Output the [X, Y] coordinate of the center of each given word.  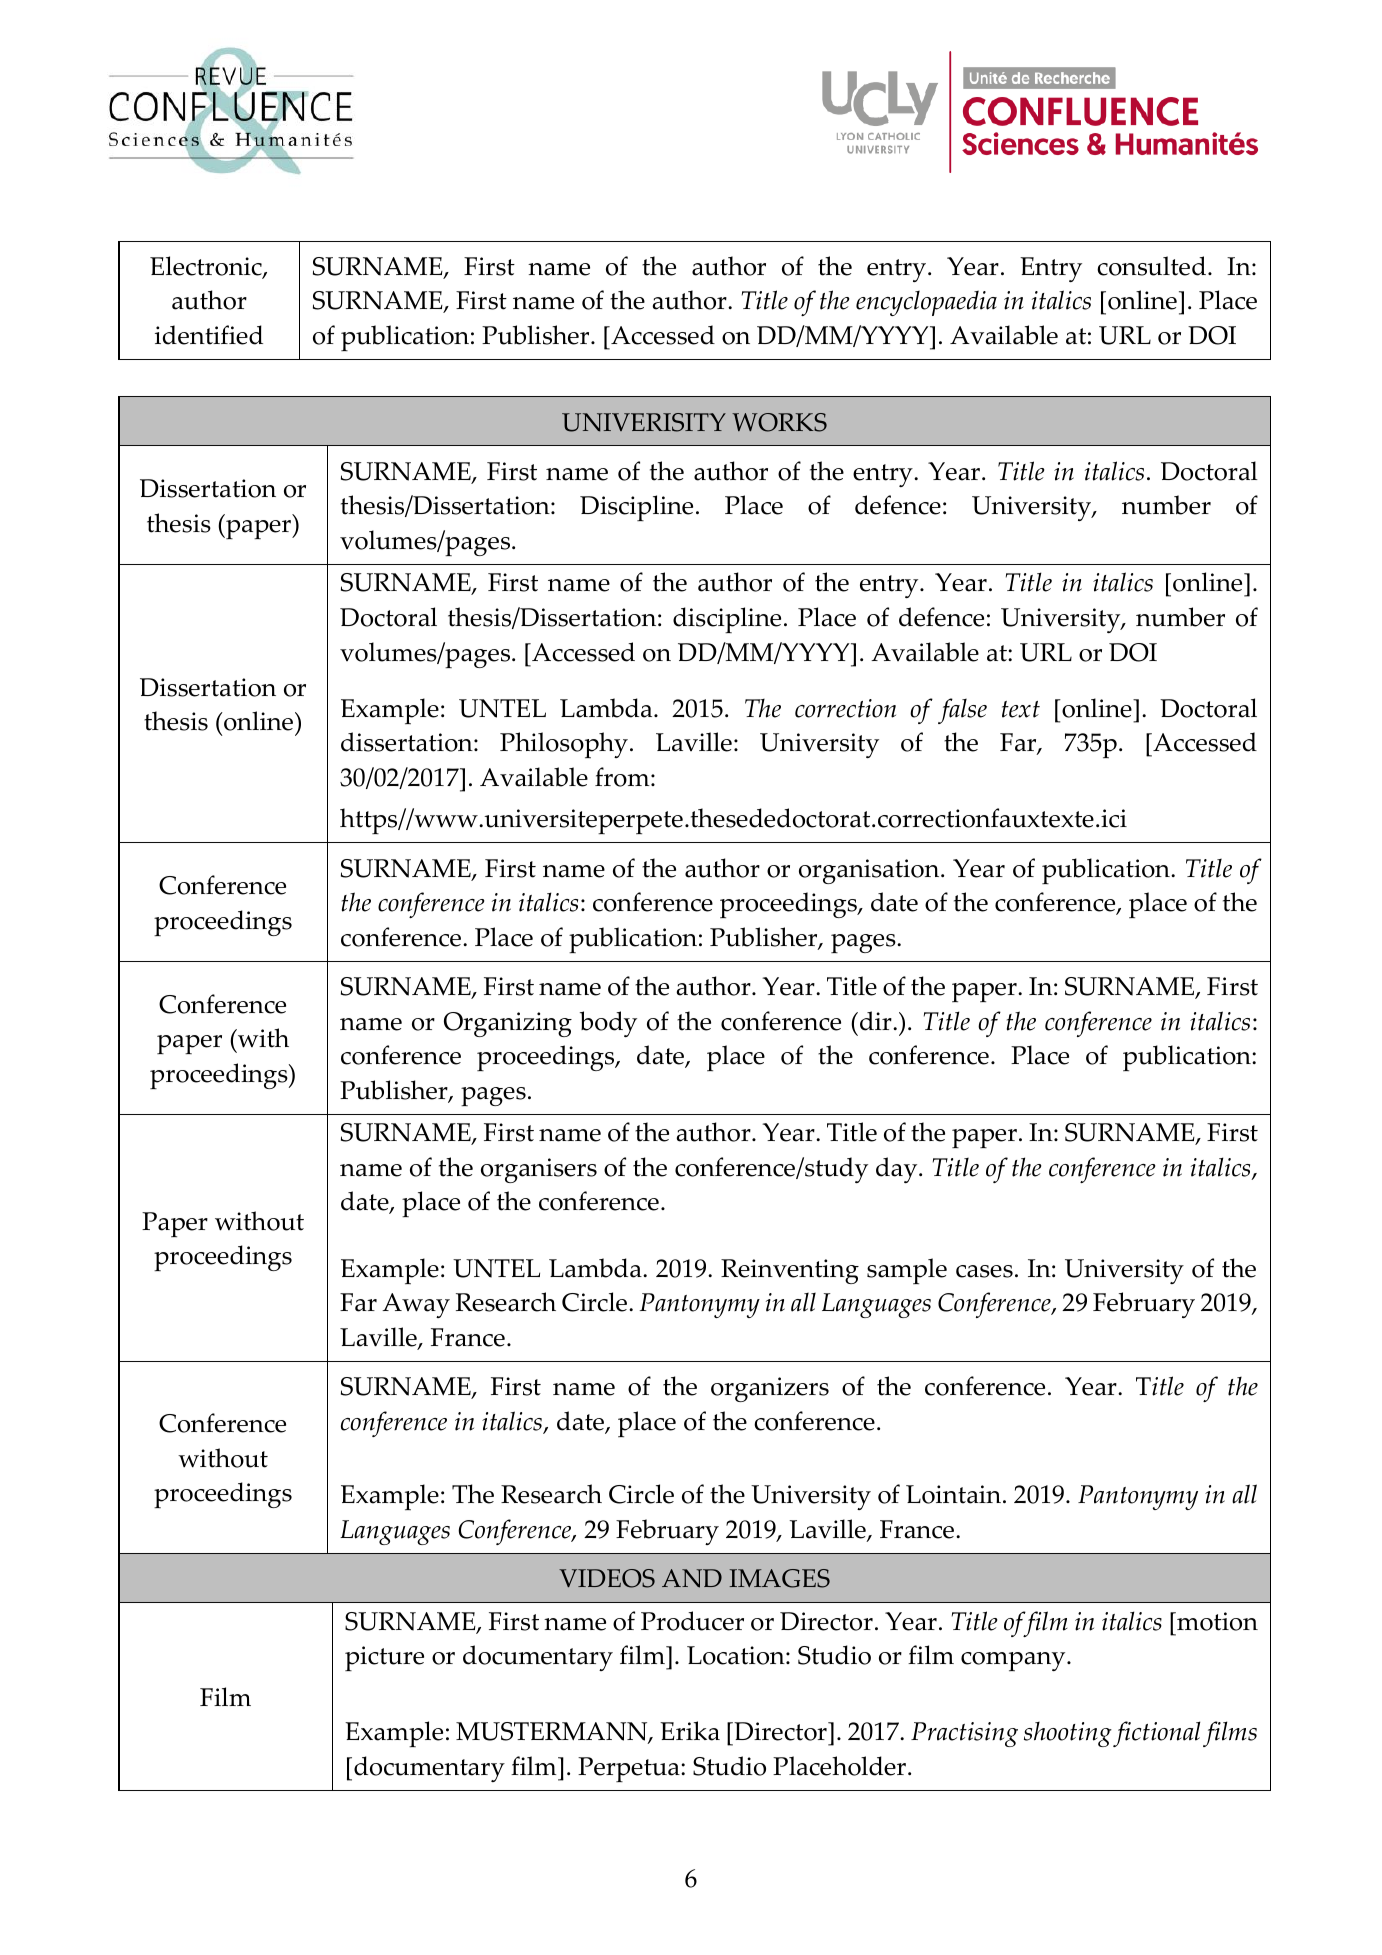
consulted [1153, 266]
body [608, 1024]
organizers [770, 1389]
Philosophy [564, 745]
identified [209, 335]
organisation [870, 871]
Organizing [508, 1024]
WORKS [779, 422]
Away [416, 1305]
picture [384, 1658]
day [898, 1170]
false [962, 711]
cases [984, 1271]
